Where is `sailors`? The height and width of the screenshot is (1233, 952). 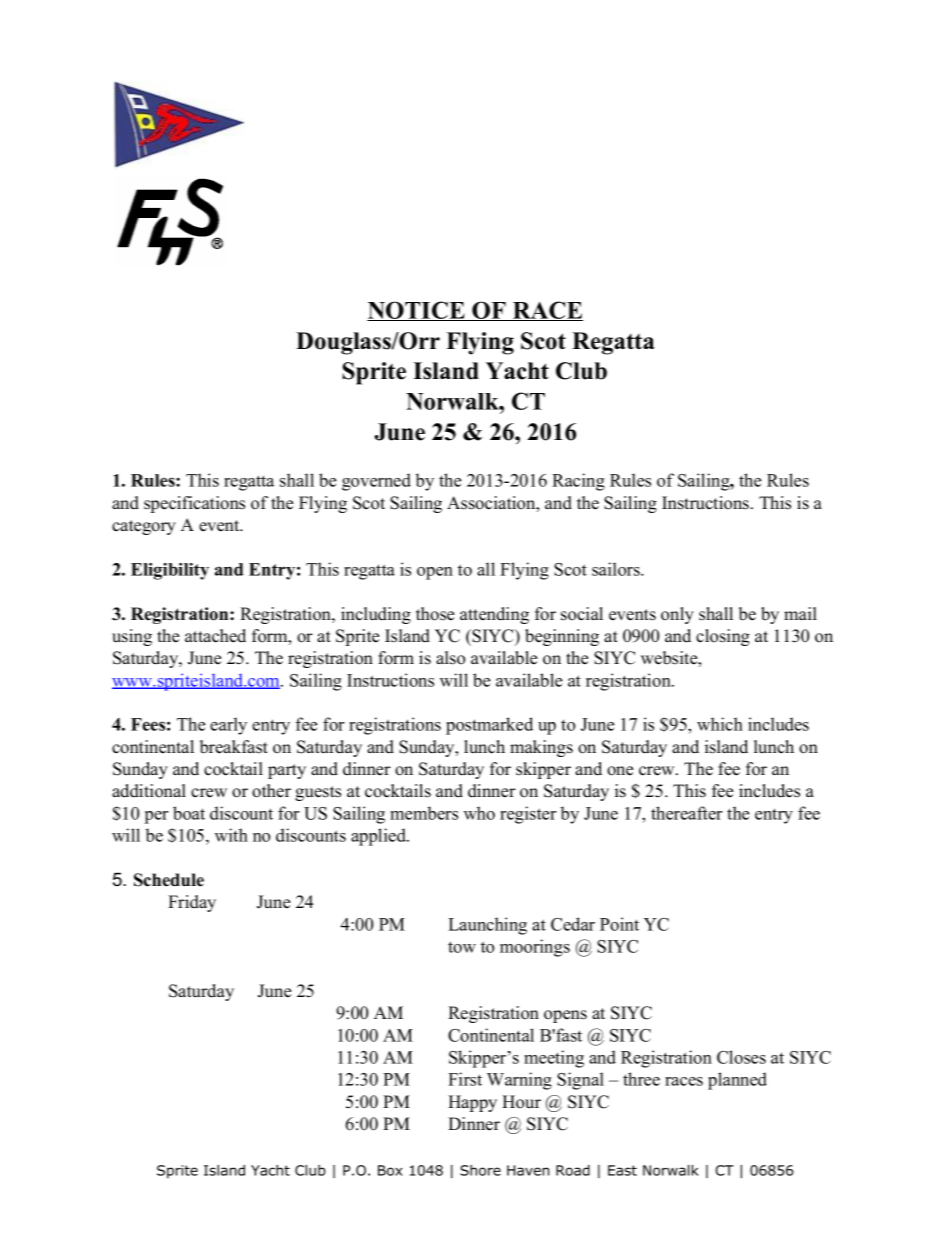
sailors is located at coordinates (617, 569).
